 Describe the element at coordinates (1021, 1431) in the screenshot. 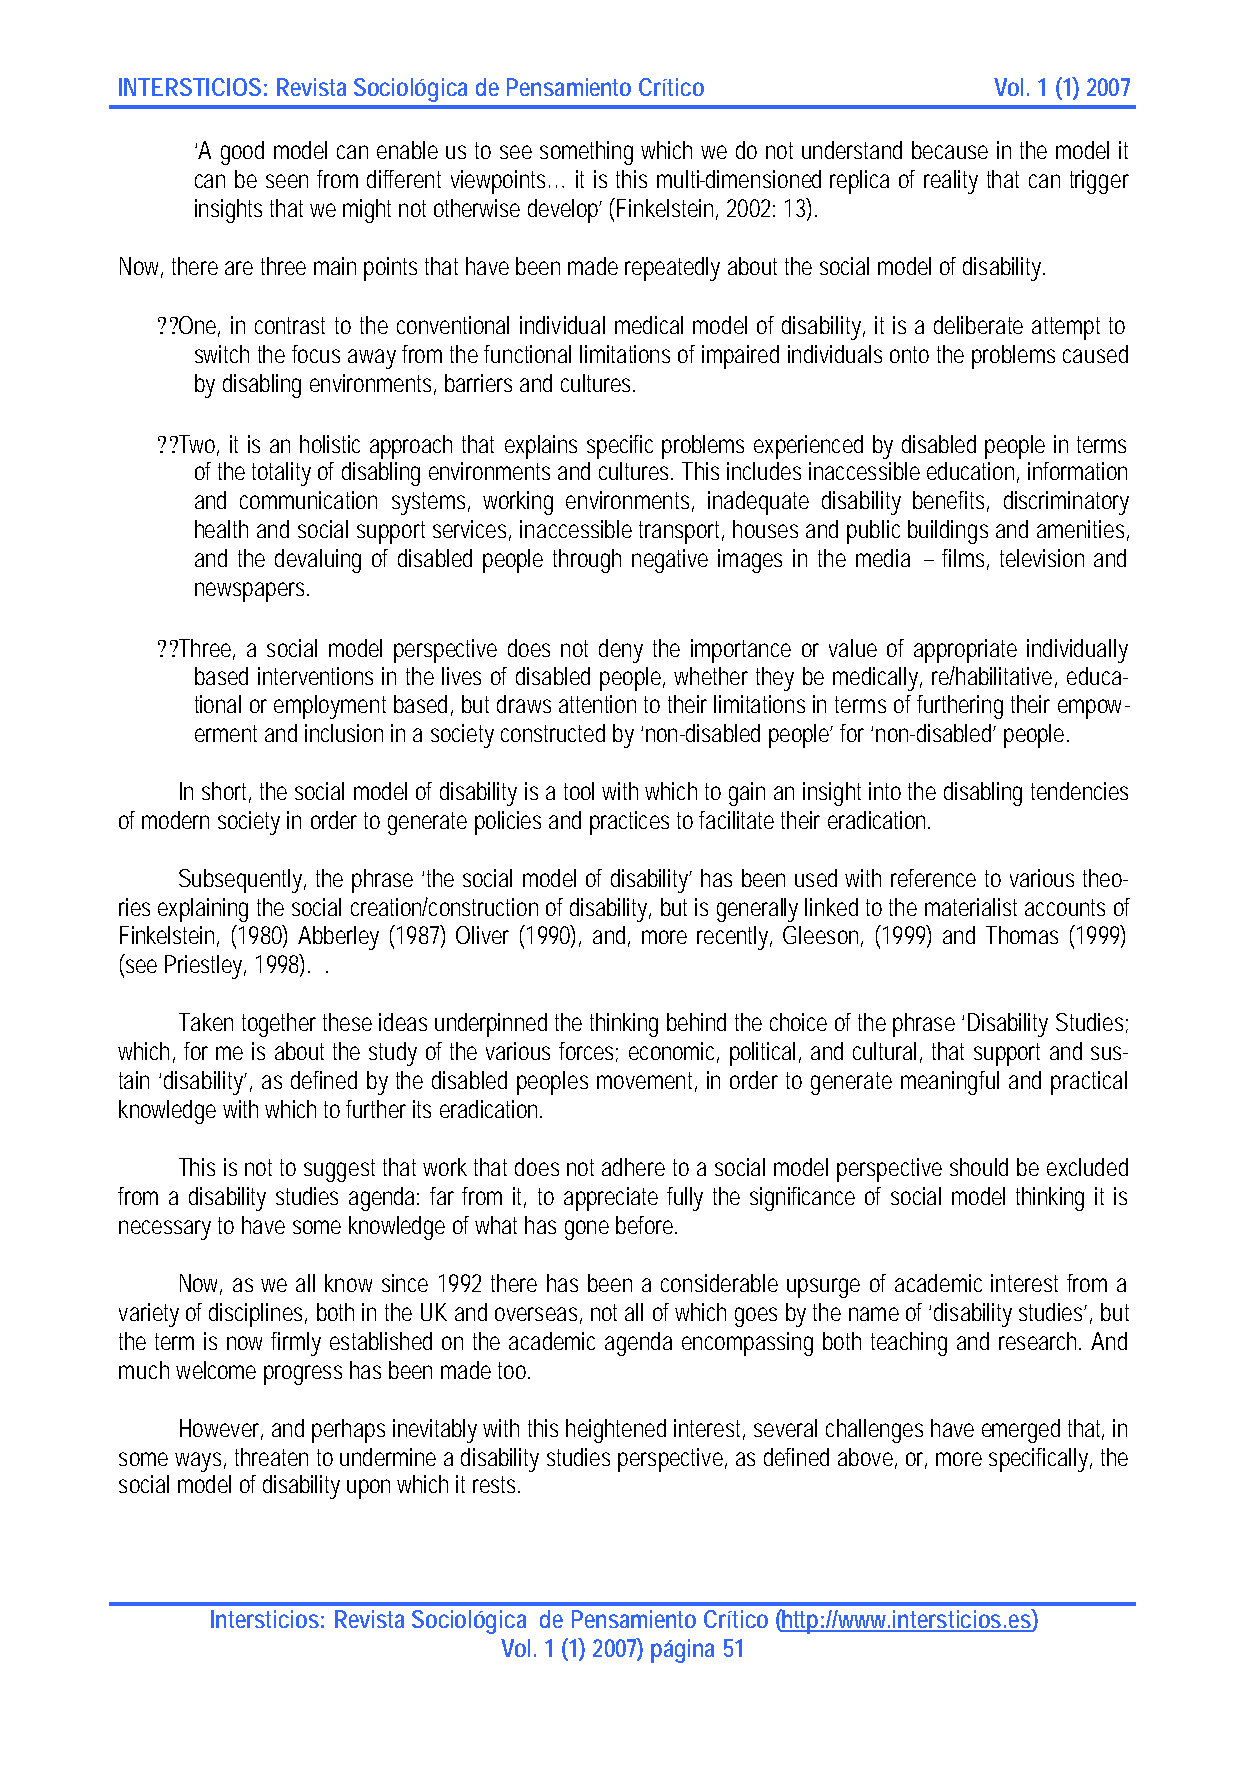

I see `emerged` at that location.
